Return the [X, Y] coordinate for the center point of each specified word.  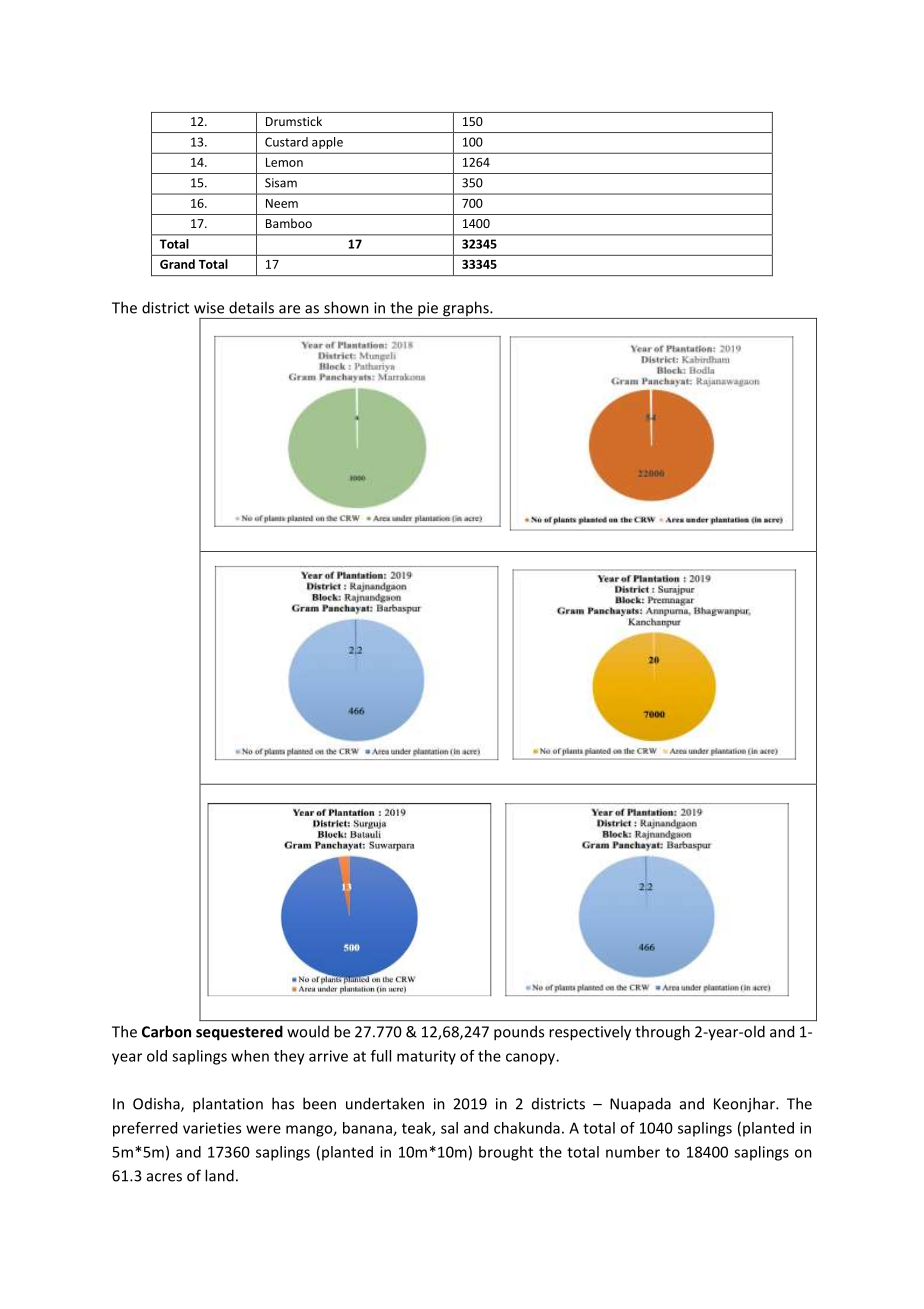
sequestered [239, 1033]
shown [346, 307]
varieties [212, 1128]
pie [428, 310]
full [381, 1056]
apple [327, 143]
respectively [590, 1033]
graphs [466, 310]
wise [209, 308]
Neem [282, 203]
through [662, 1033]
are [289, 309]
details [251, 307]
